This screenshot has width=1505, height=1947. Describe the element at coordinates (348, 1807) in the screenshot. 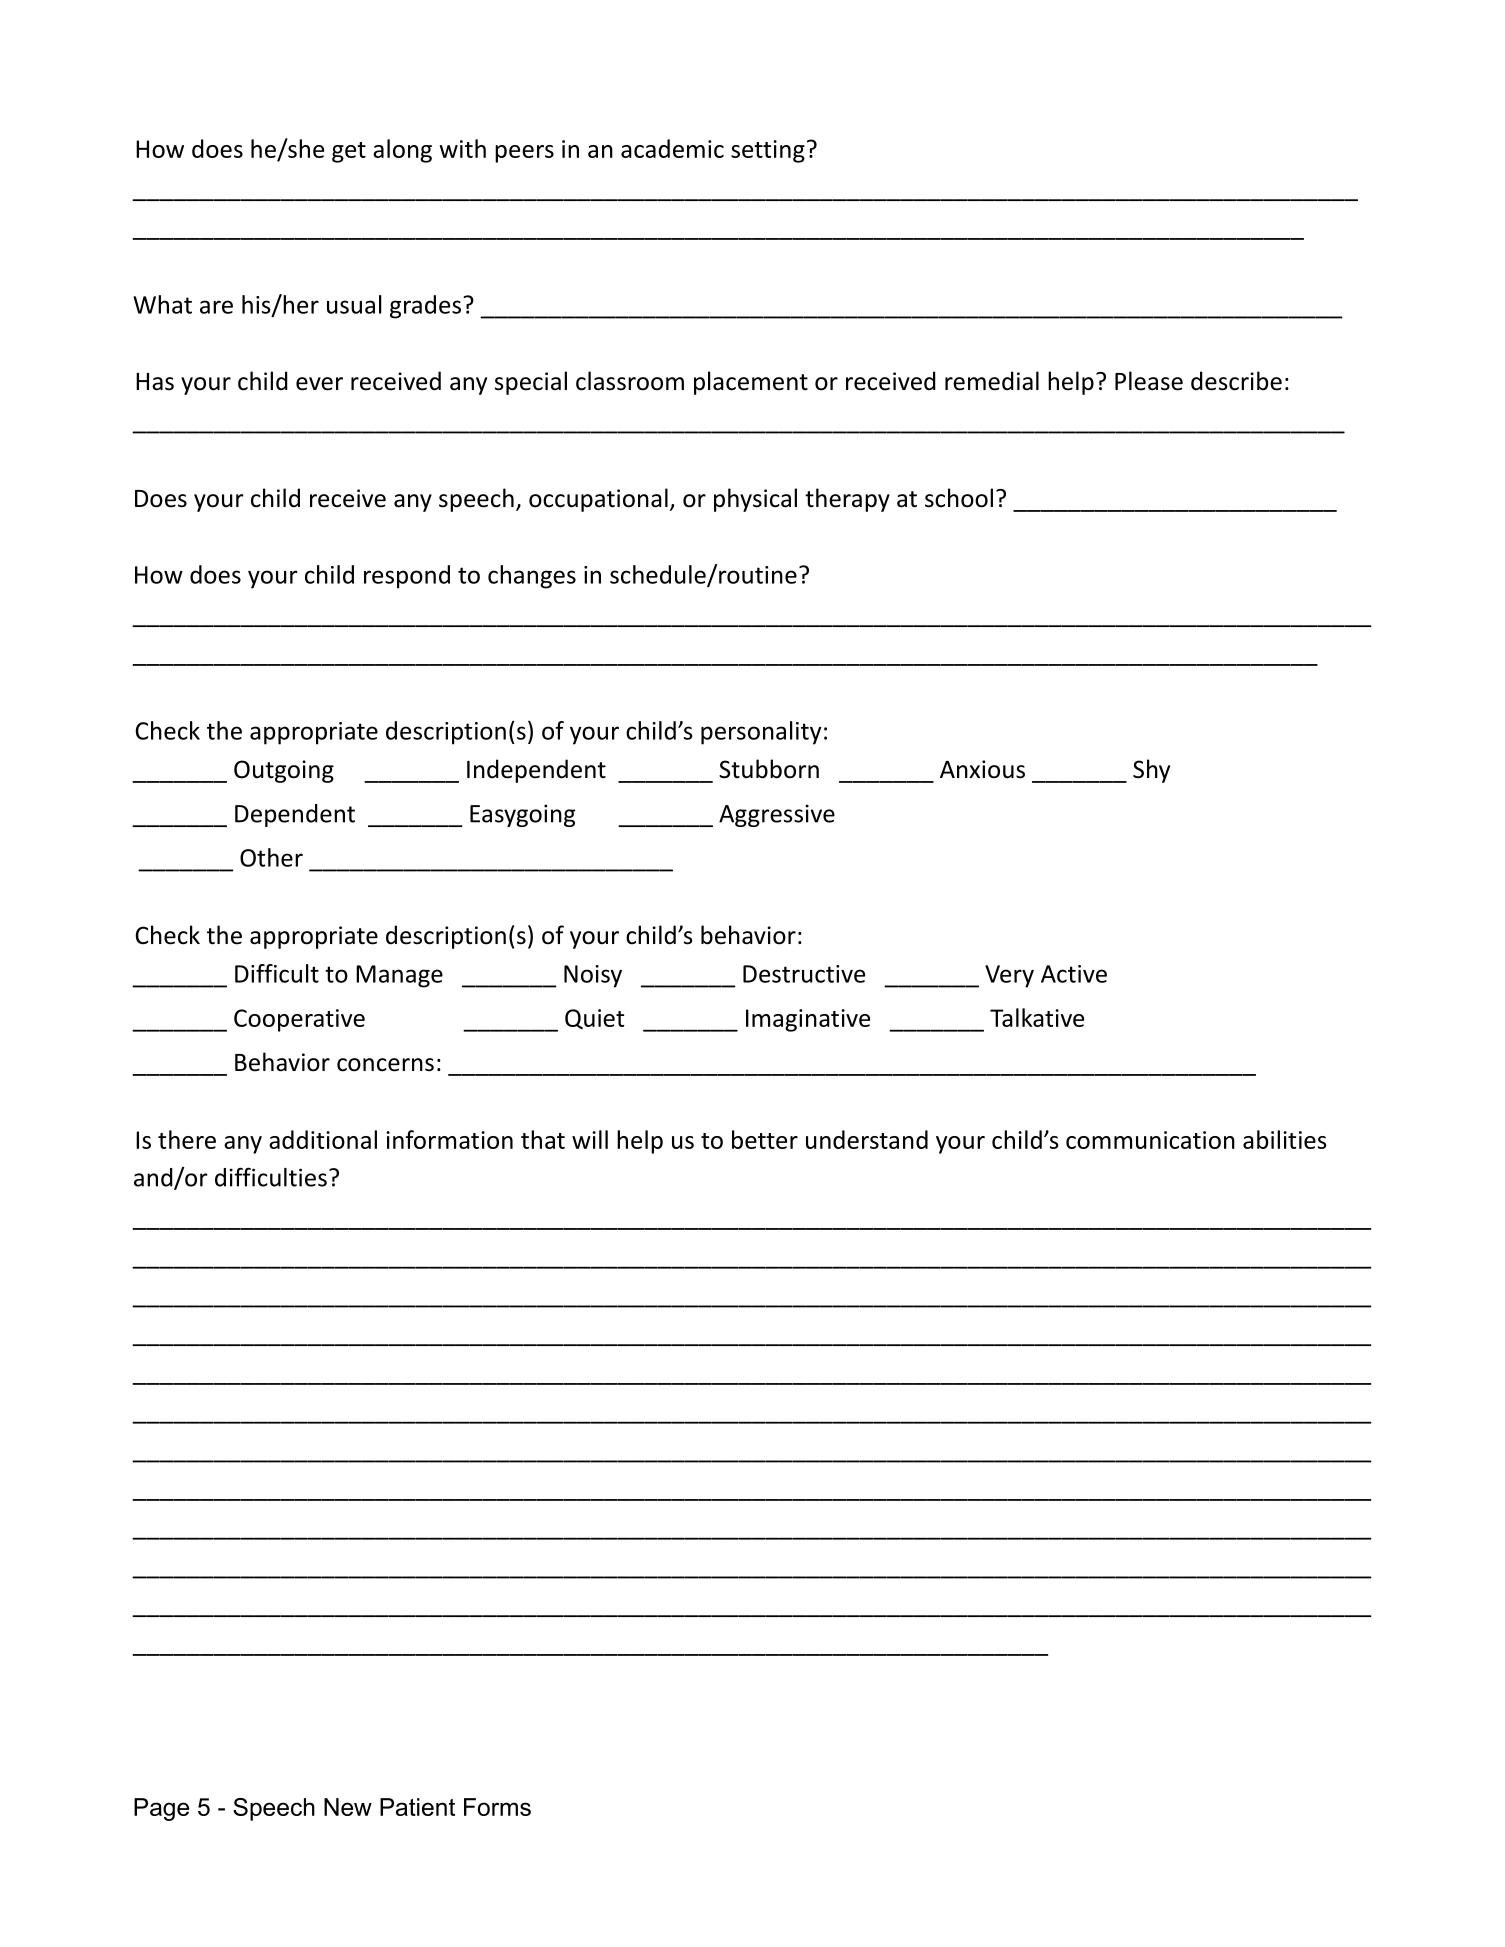

I see `New` at that location.
